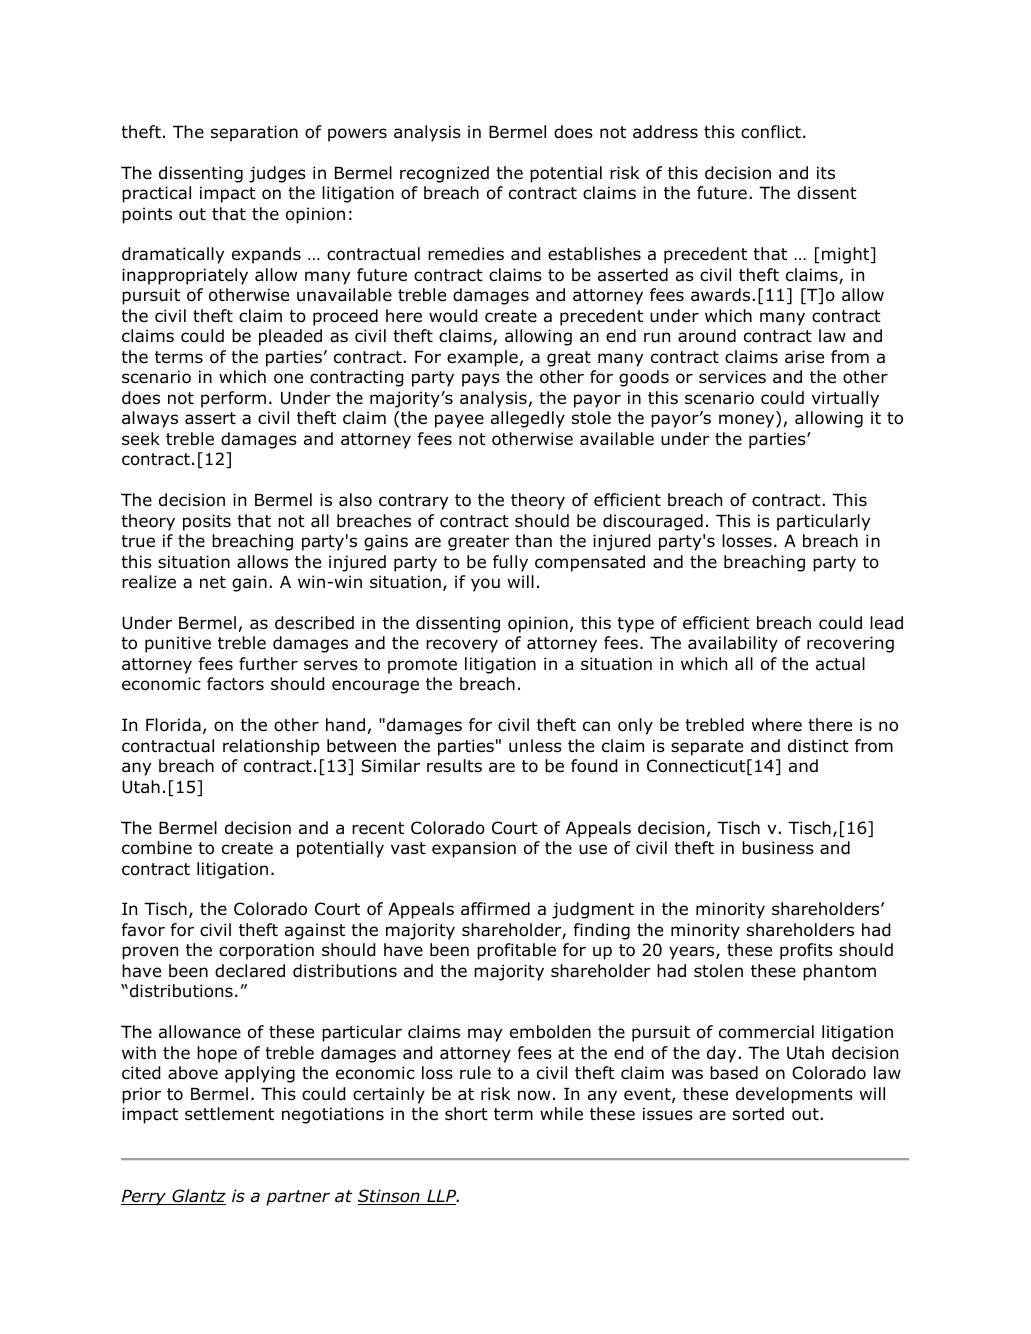 This screenshot has width=1031, height=1334. I want to click on profitable, so click(516, 951).
